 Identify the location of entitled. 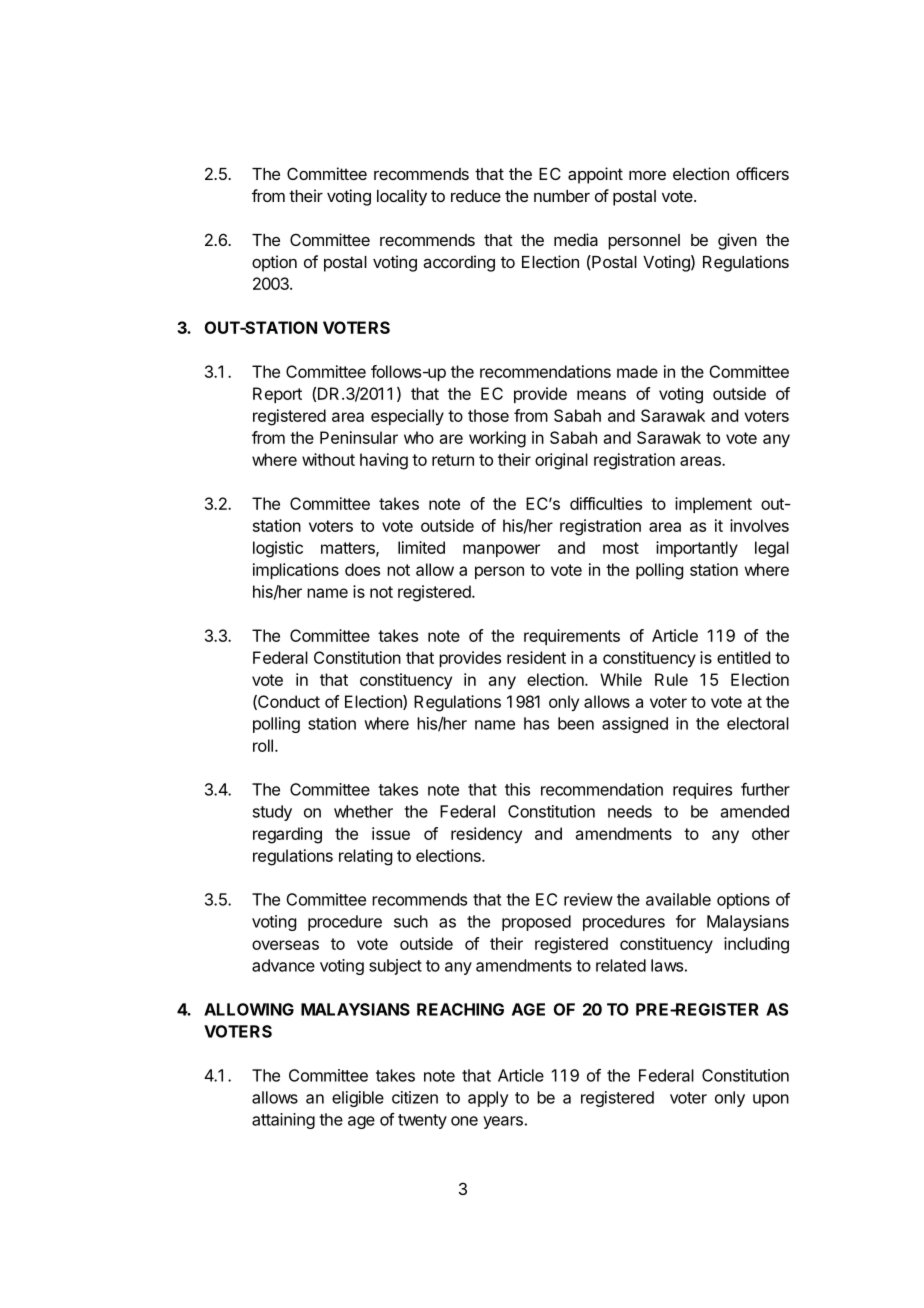
(743, 657).
